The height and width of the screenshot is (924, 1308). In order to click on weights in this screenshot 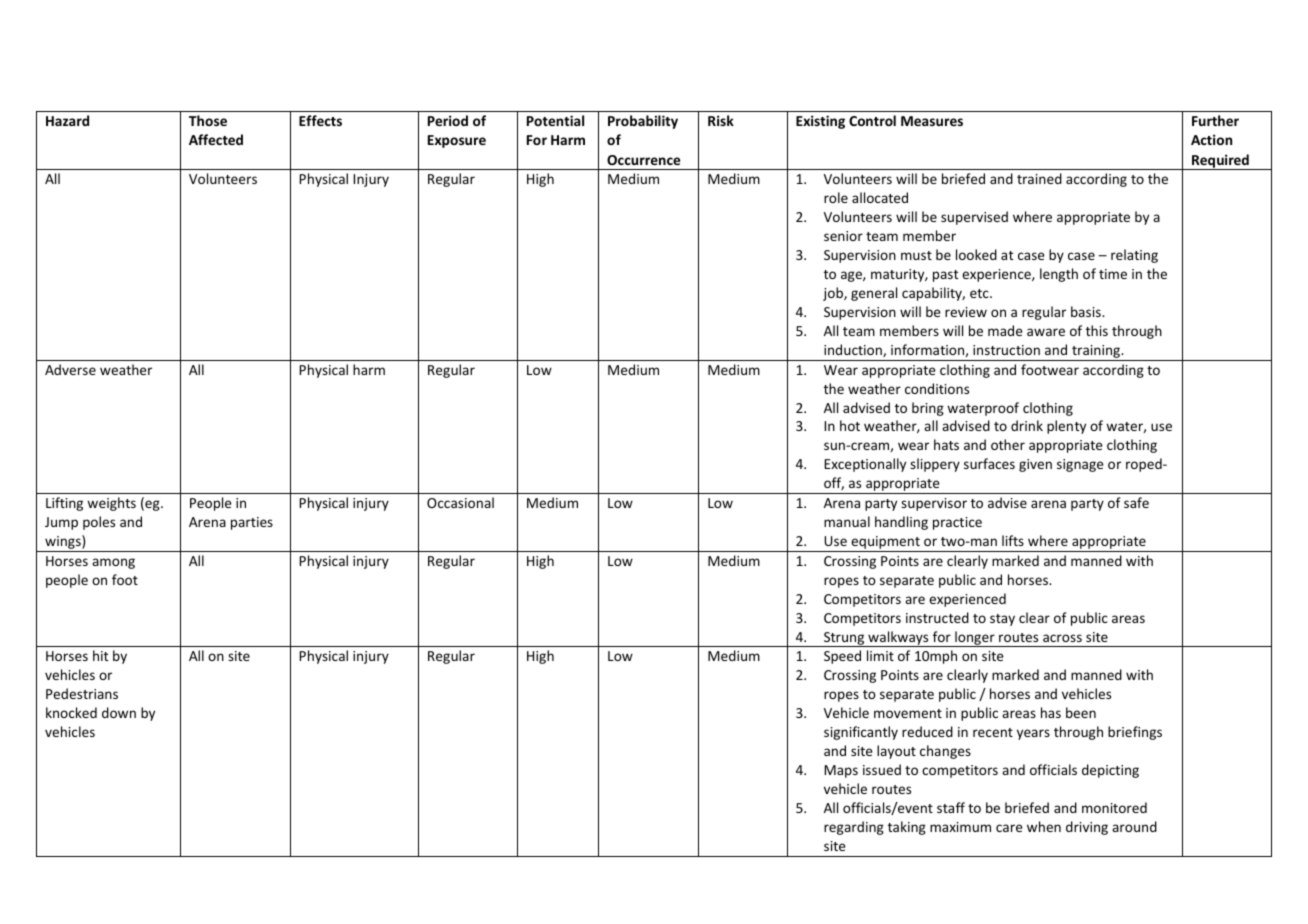, I will do `click(111, 504)`.
